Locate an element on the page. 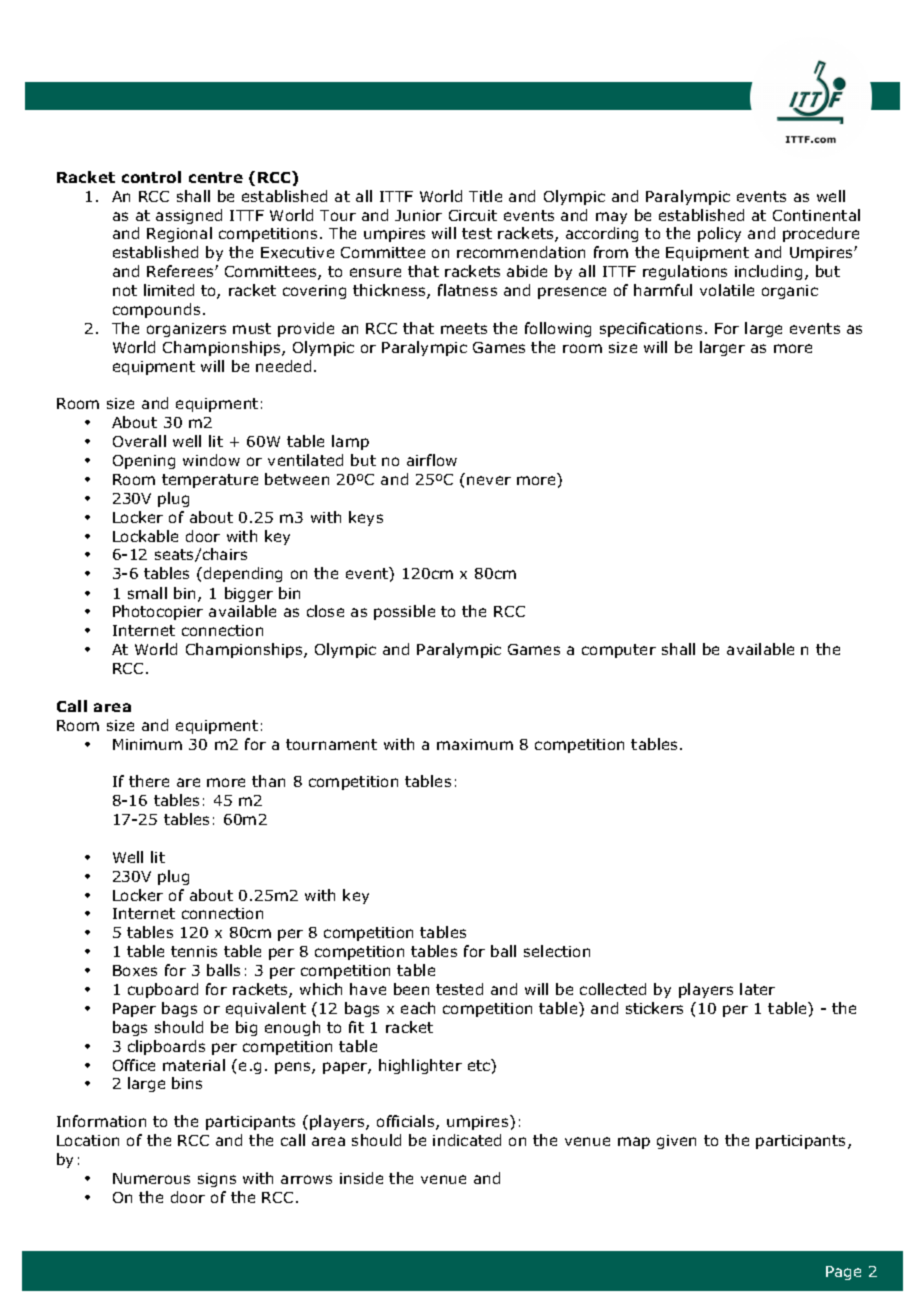 This page has height=1308, width=924. computer is located at coordinates (619, 651).
